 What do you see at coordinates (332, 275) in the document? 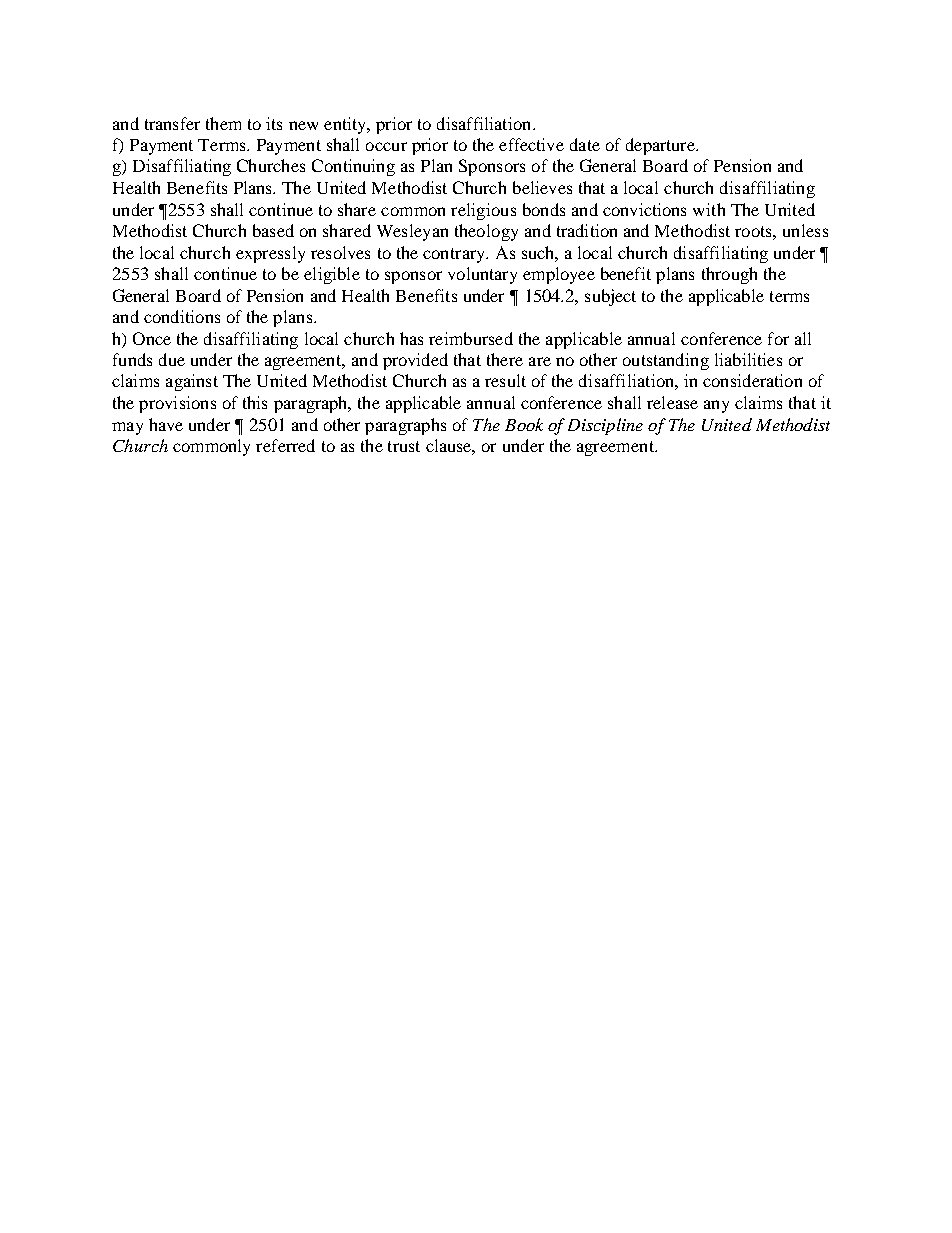
I see `eligible` at bounding box center [332, 275].
